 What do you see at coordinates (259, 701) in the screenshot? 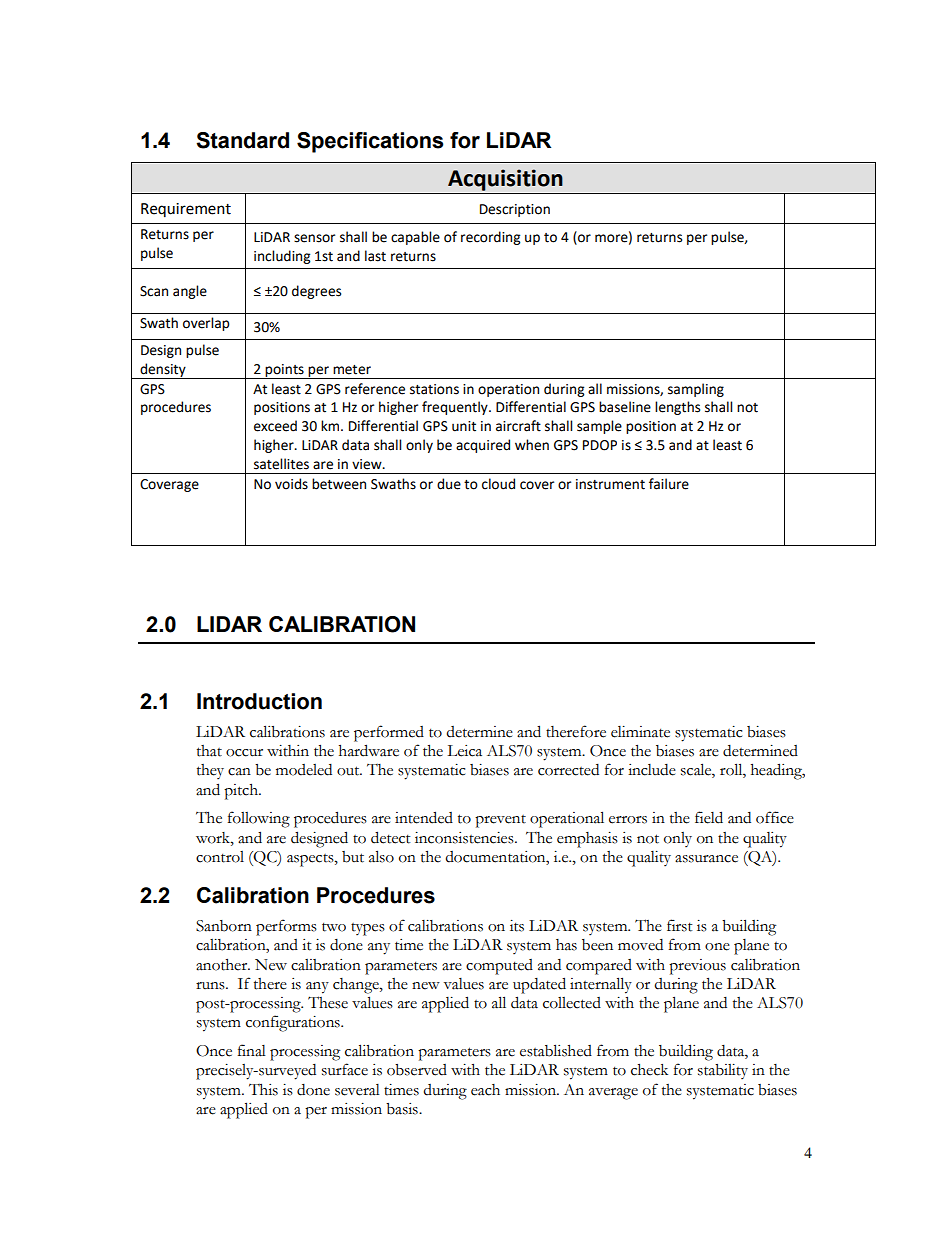
I see `Introduction` at bounding box center [259, 701].
